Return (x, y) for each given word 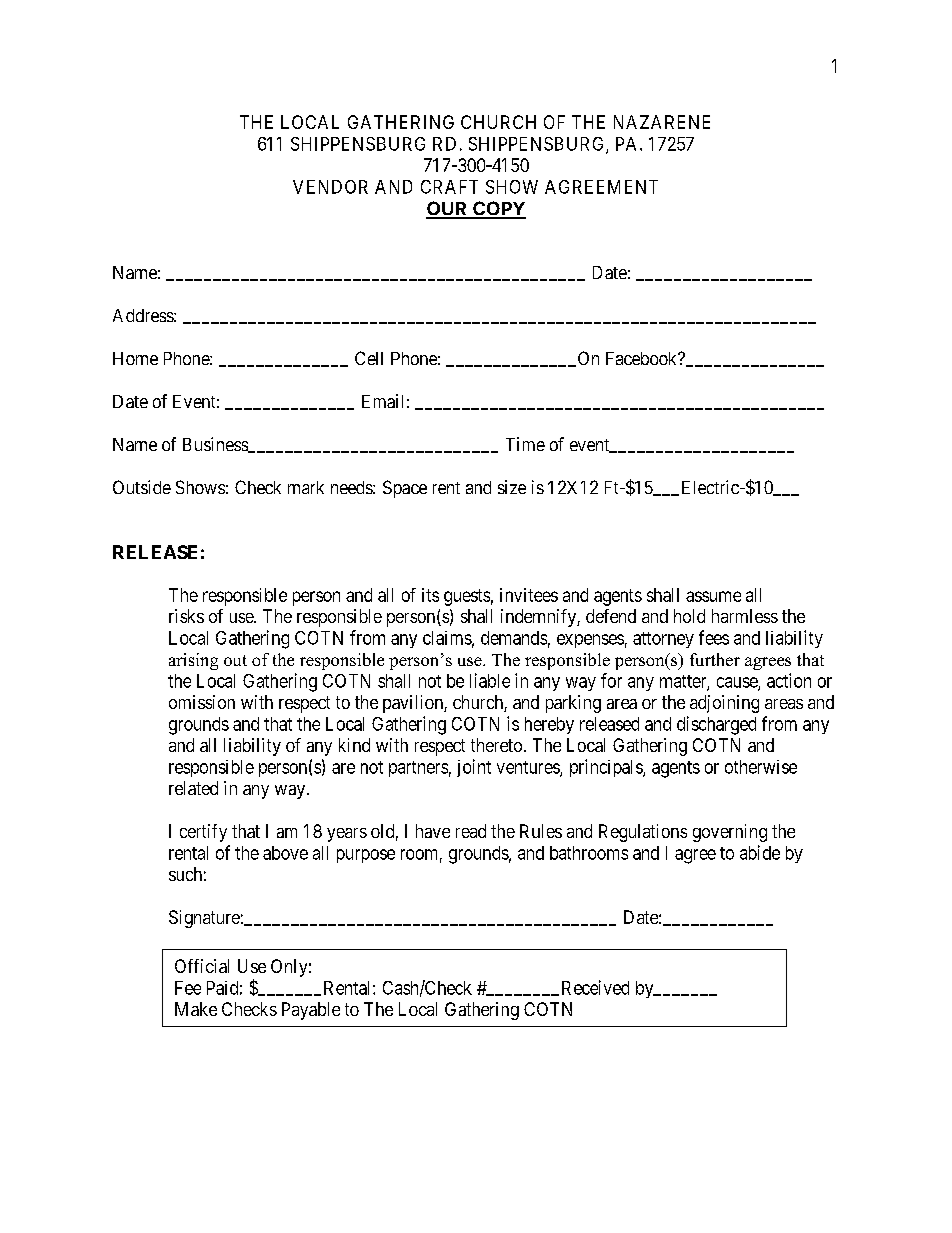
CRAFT (449, 187)
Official (202, 966)
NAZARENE (662, 122)
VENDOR (330, 187)
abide (760, 852)
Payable (311, 1011)
